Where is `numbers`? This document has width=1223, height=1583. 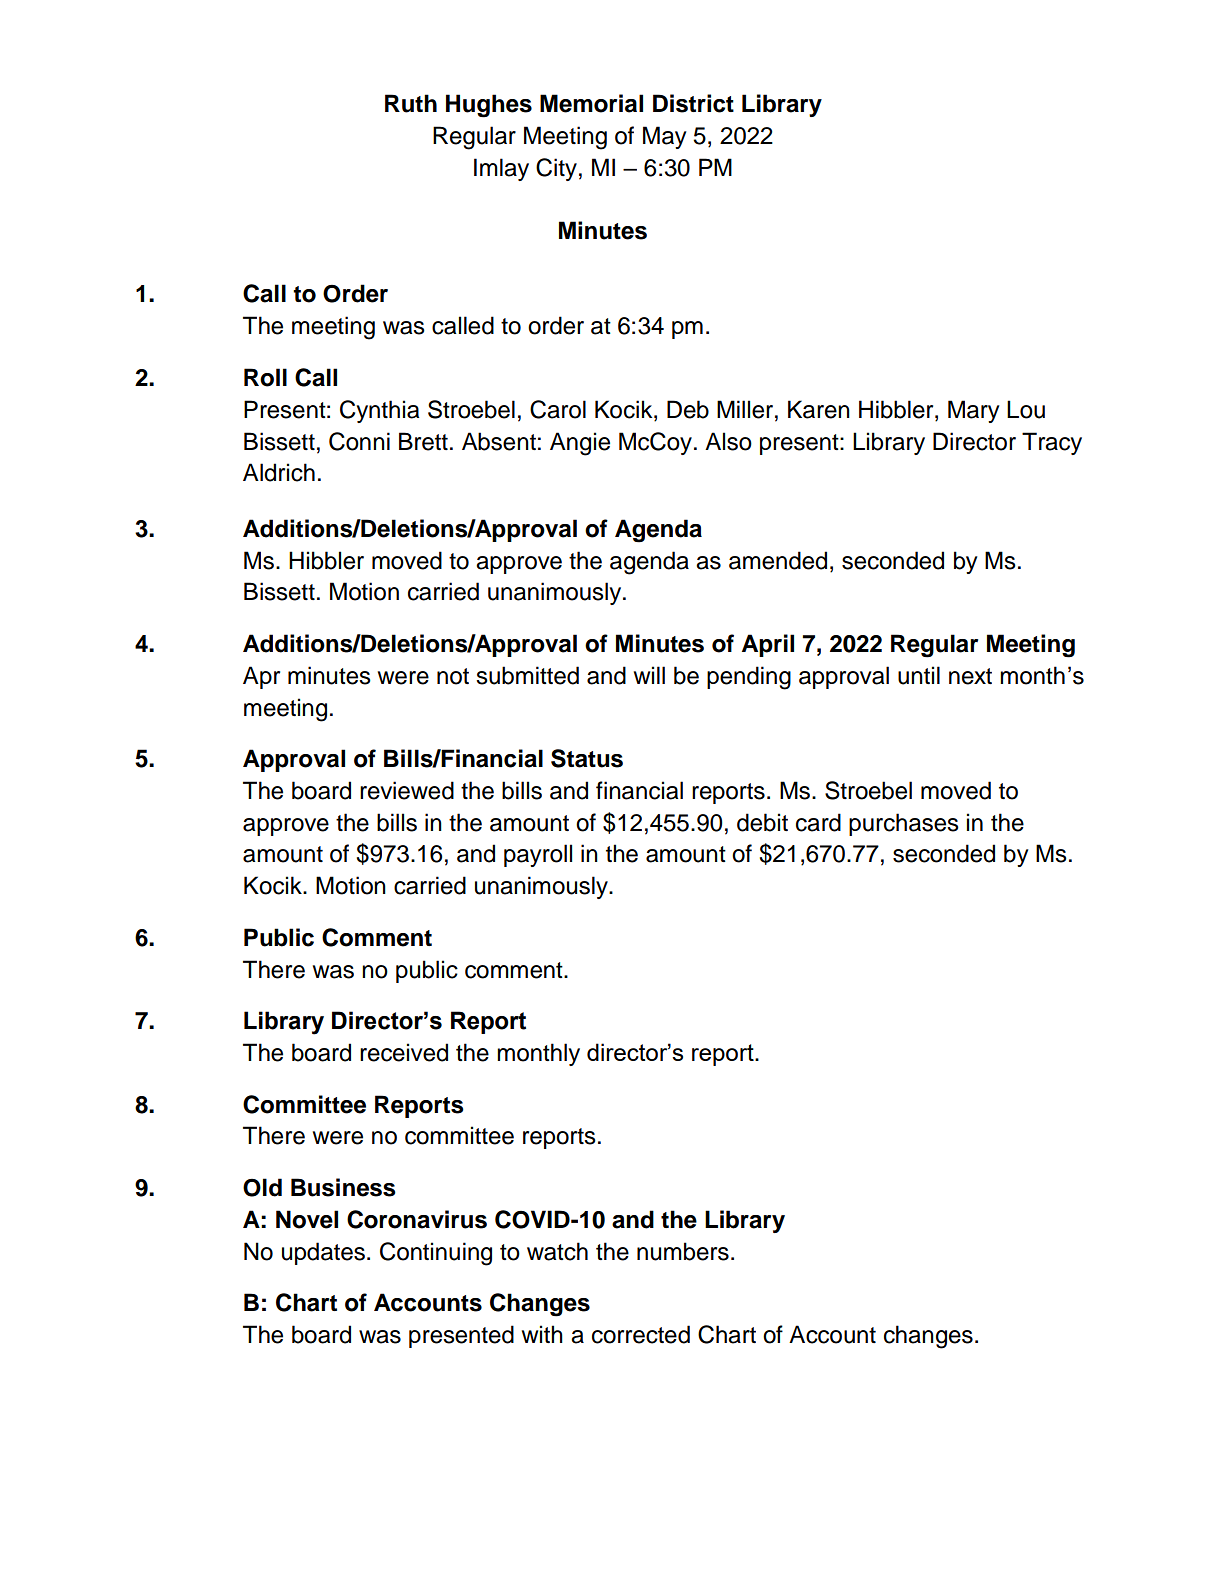
numbers is located at coordinates (683, 1251).
